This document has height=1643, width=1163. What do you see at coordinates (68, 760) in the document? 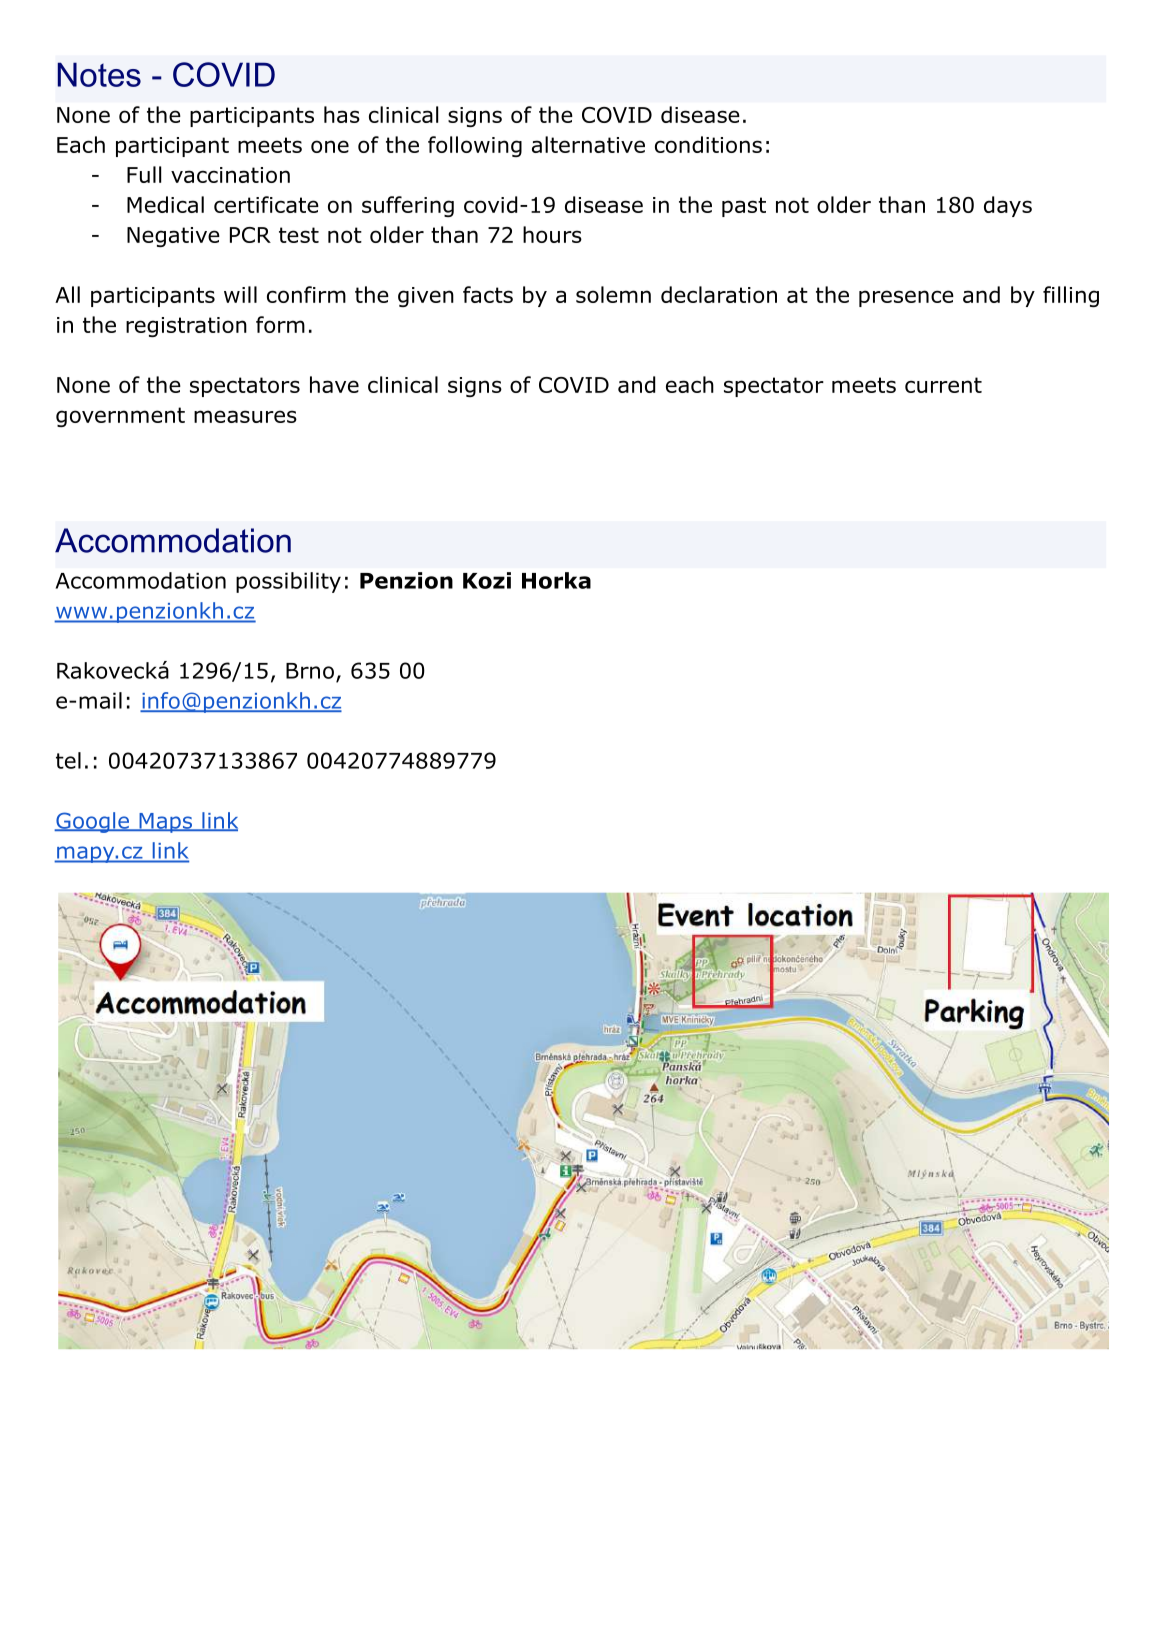
I see `tel` at bounding box center [68, 760].
